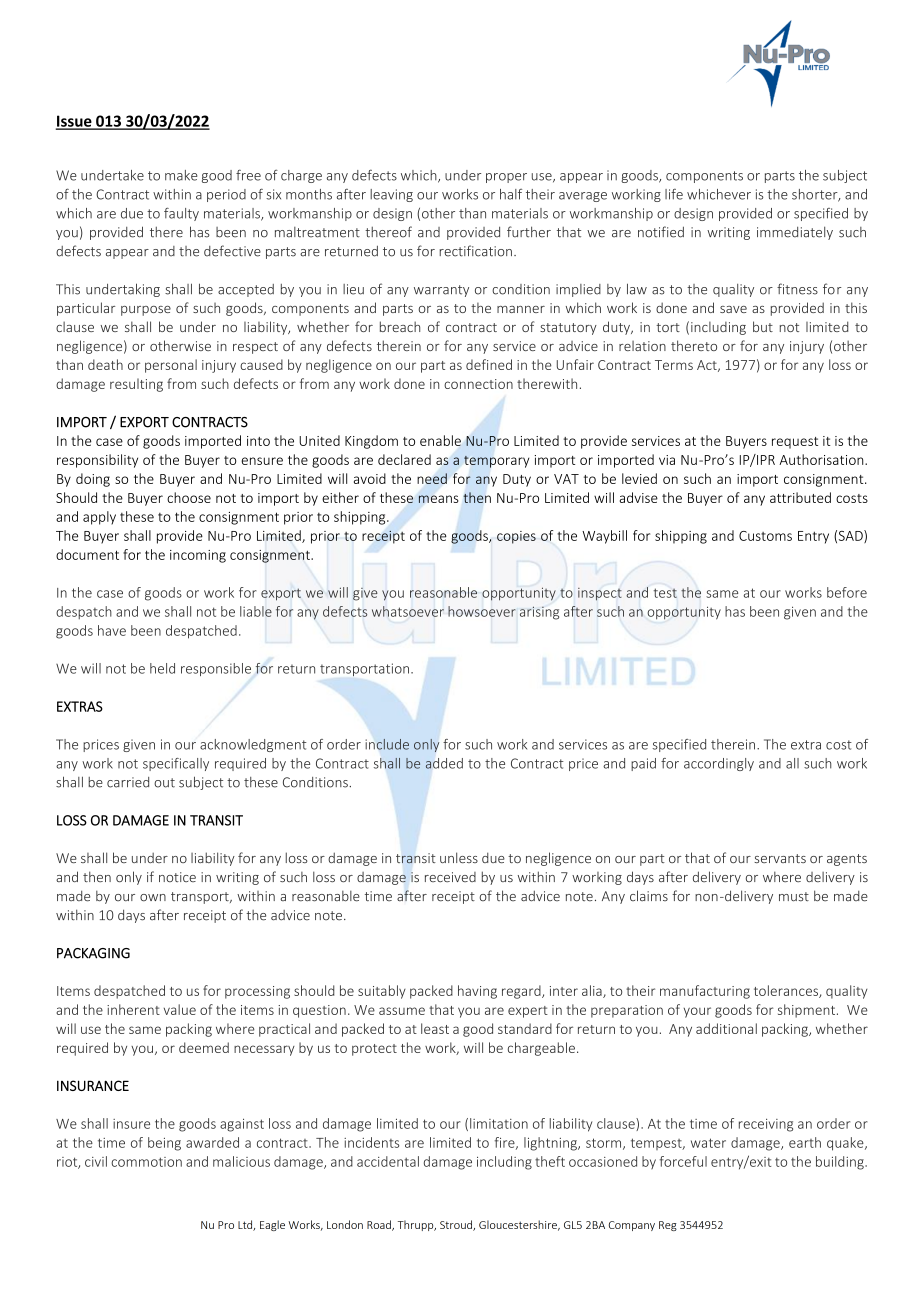 This document has width=924, height=1308. Describe the element at coordinates (506, 178) in the document. I see `proper` at that location.
